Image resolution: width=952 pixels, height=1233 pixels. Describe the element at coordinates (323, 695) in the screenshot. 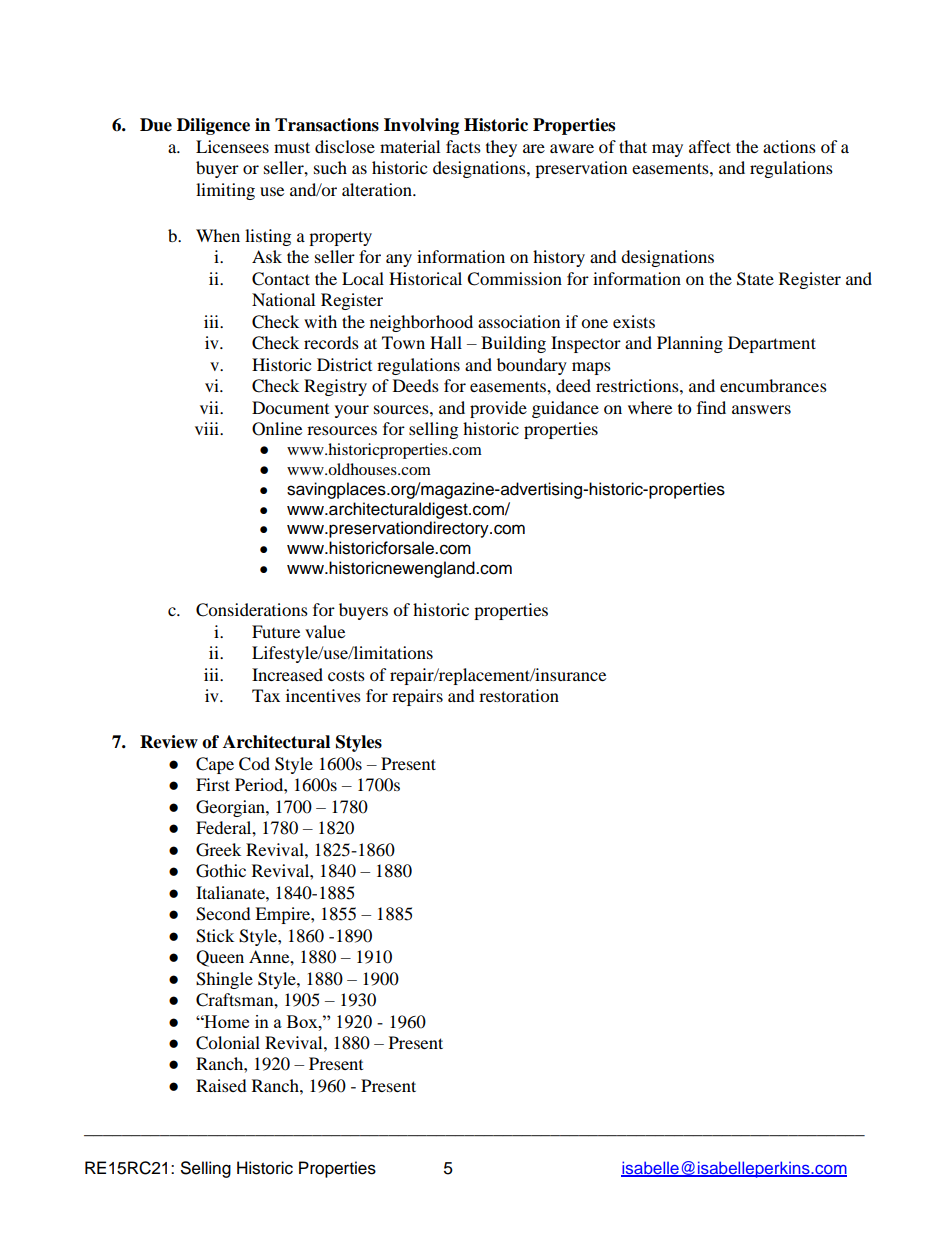

I see `incentives` at that location.
